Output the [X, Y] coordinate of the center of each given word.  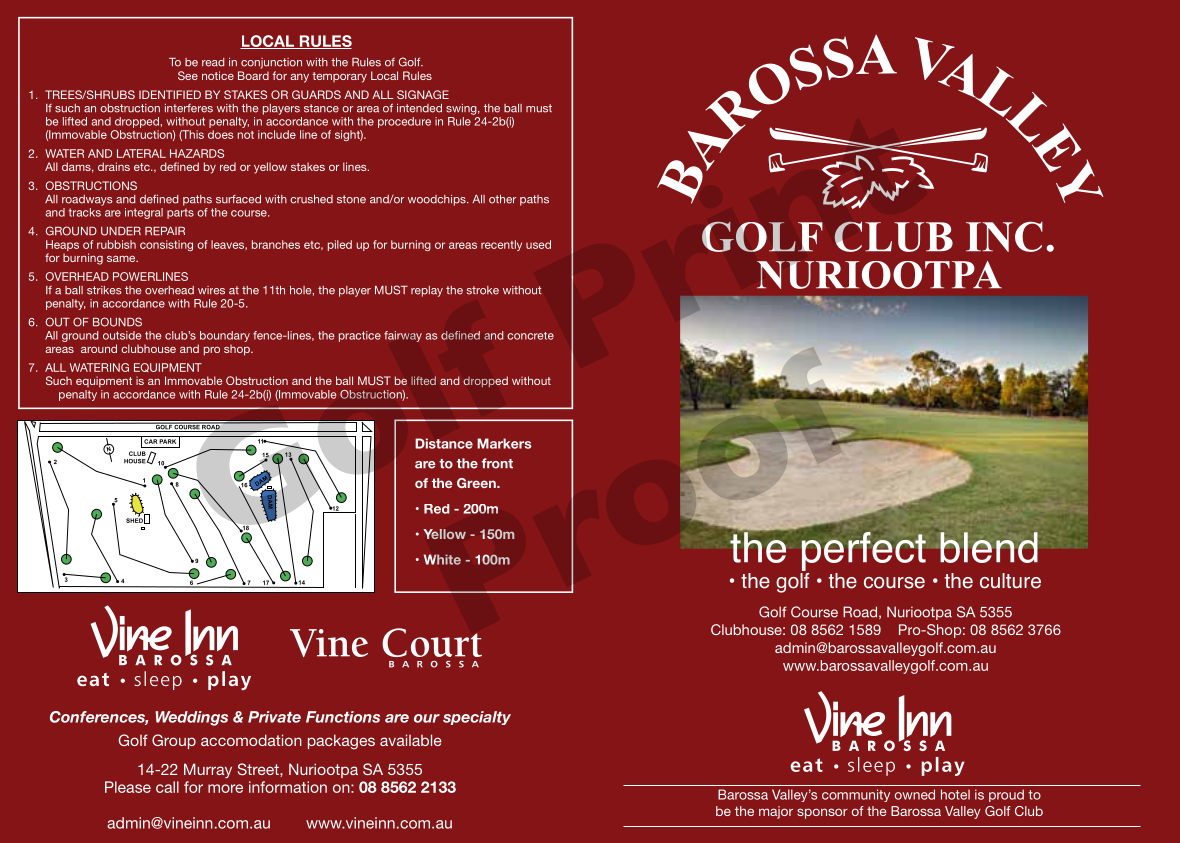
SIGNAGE [423, 94]
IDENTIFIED [170, 94]
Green [477, 483]
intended [419, 108]
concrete [530, 336]
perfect [865, 550]
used [538, 244]
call [167, 787]
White [442, 559]
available [411, 740]
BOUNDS [117, 322]
